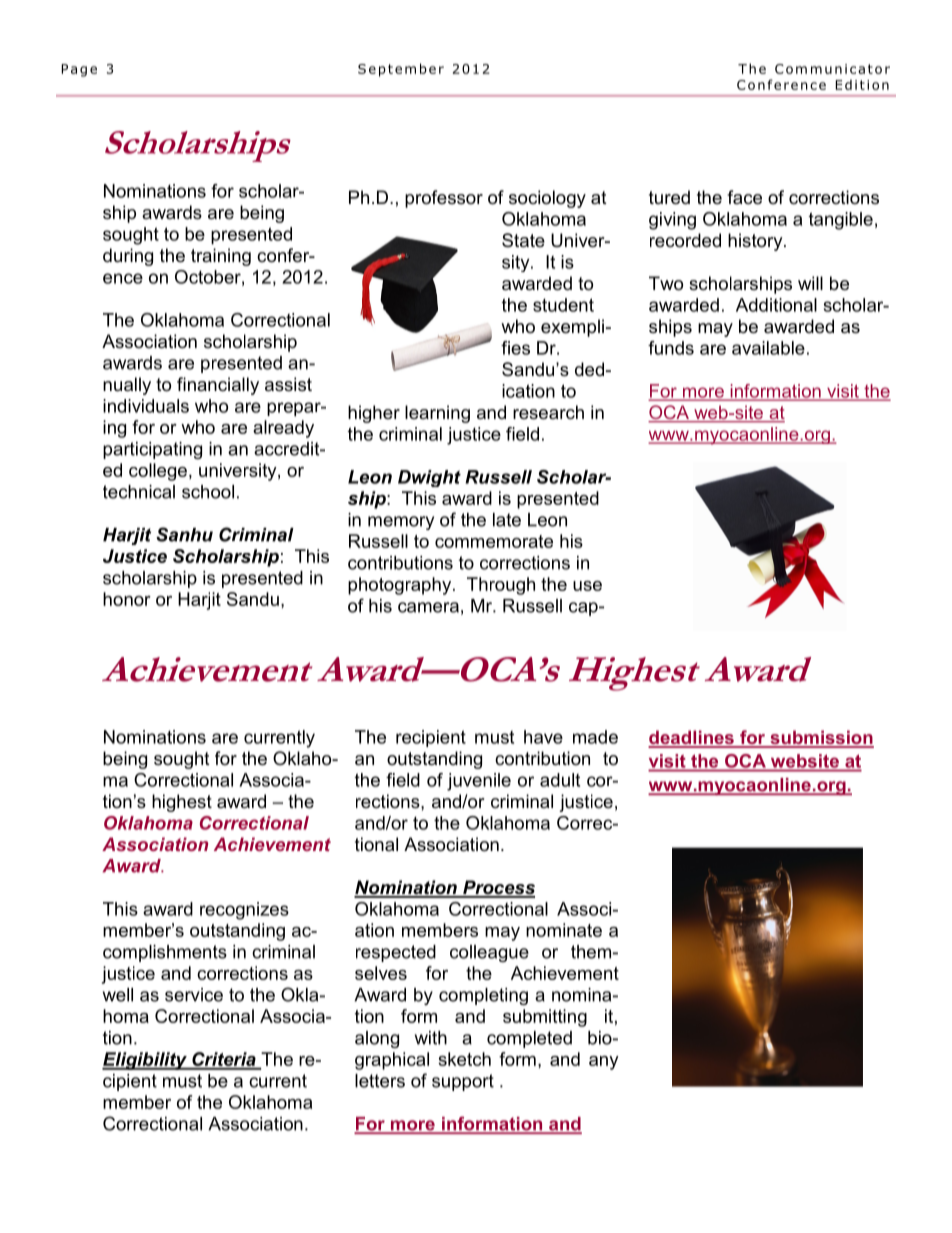  What do you see at coordinates (463, 1082) in the screenshot?
I see `support` at bounding box center [463, 1082].
